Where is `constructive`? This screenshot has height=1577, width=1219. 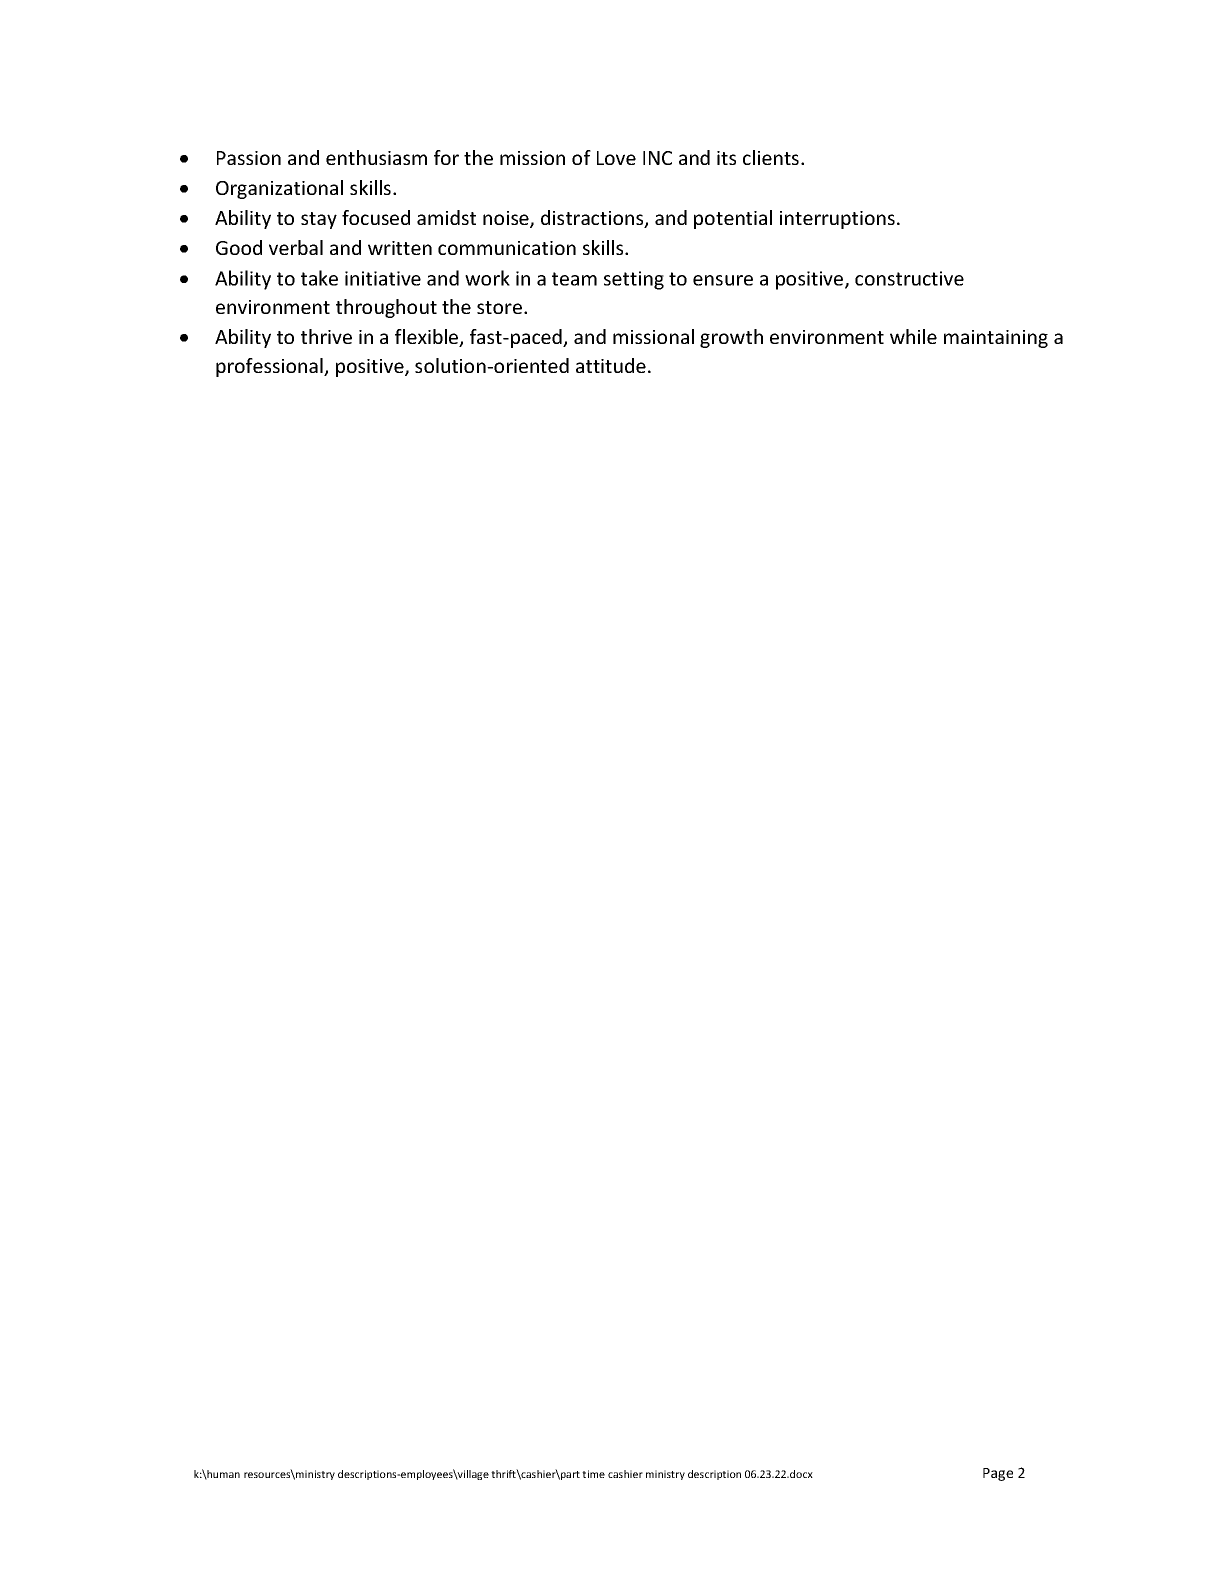 constructive is located at coordinates (909, 278).
